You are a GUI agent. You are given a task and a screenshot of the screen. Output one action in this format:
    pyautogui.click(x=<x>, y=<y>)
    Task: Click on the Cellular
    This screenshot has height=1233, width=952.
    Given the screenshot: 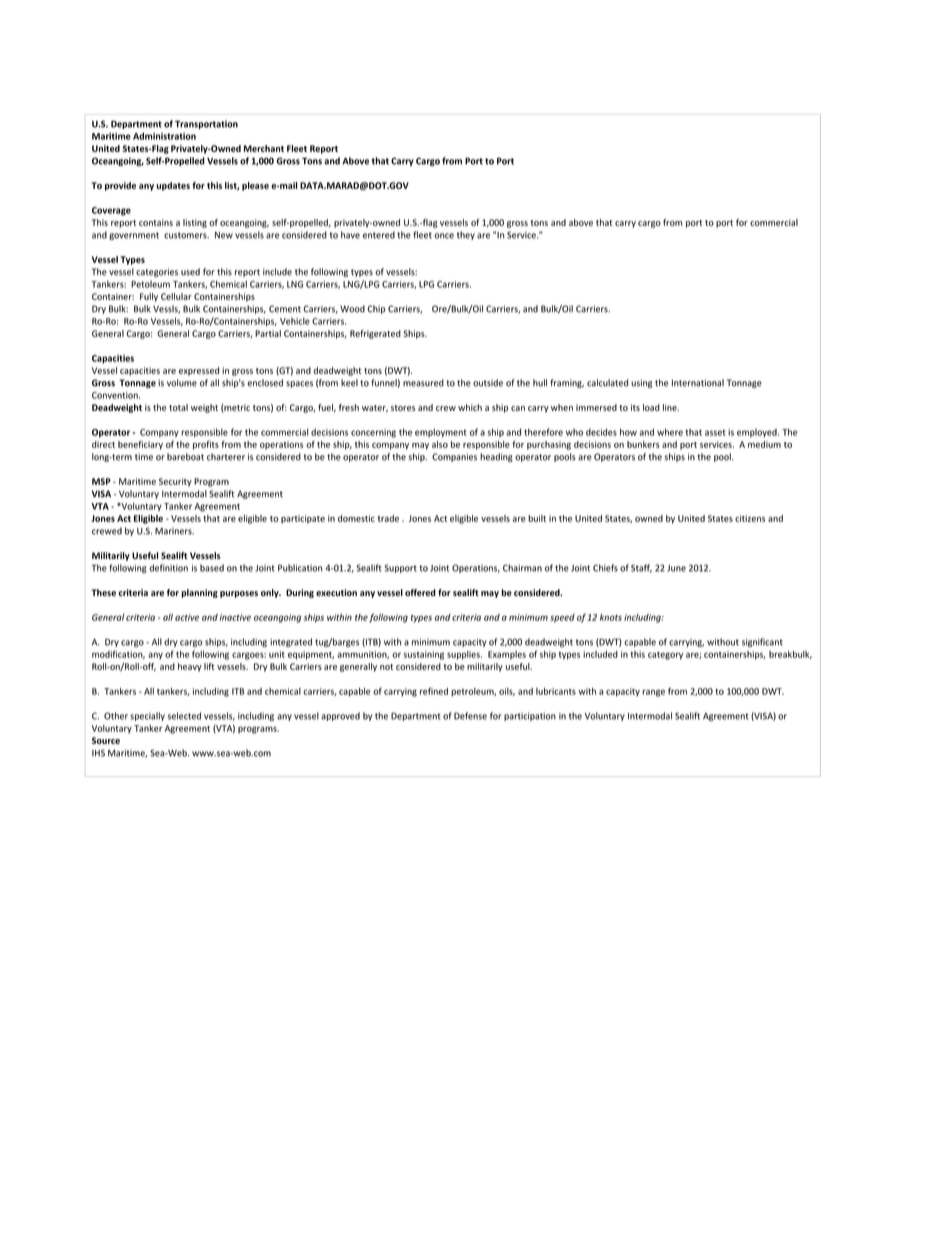 What is the action you would take?
    pyautogui.click(x=176, y=296)
